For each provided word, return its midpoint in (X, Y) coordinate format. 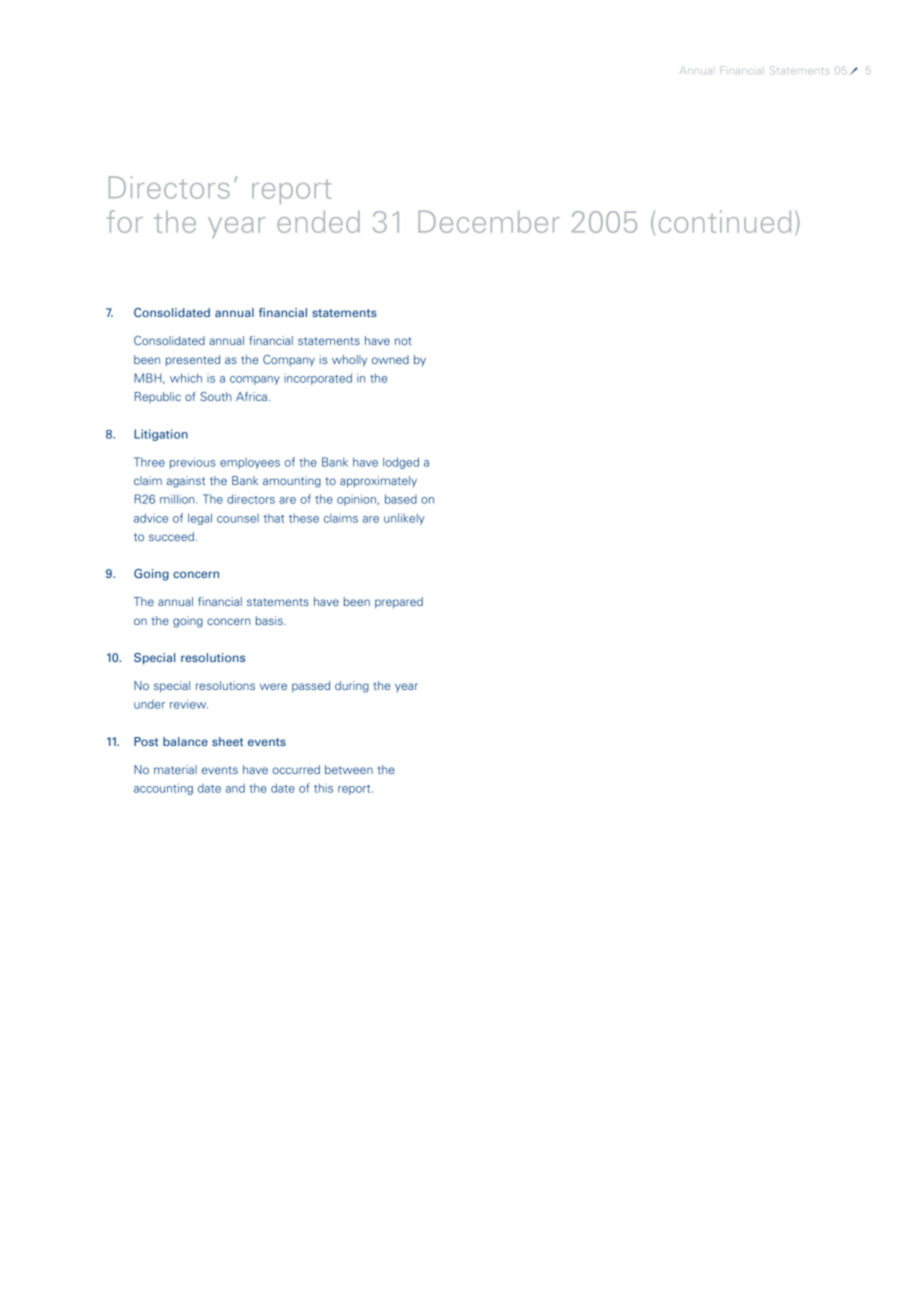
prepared (399, 603)
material (175, 769)
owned (390, 359)
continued (725, 221)
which (186, 378)
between (349, 769)
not (403, 341)
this (323, 788)
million (178, 499)
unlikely (404, 519)
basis (270, 620)
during (352, 687)
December (489, 221)
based (401, 499)
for (125, 221)
